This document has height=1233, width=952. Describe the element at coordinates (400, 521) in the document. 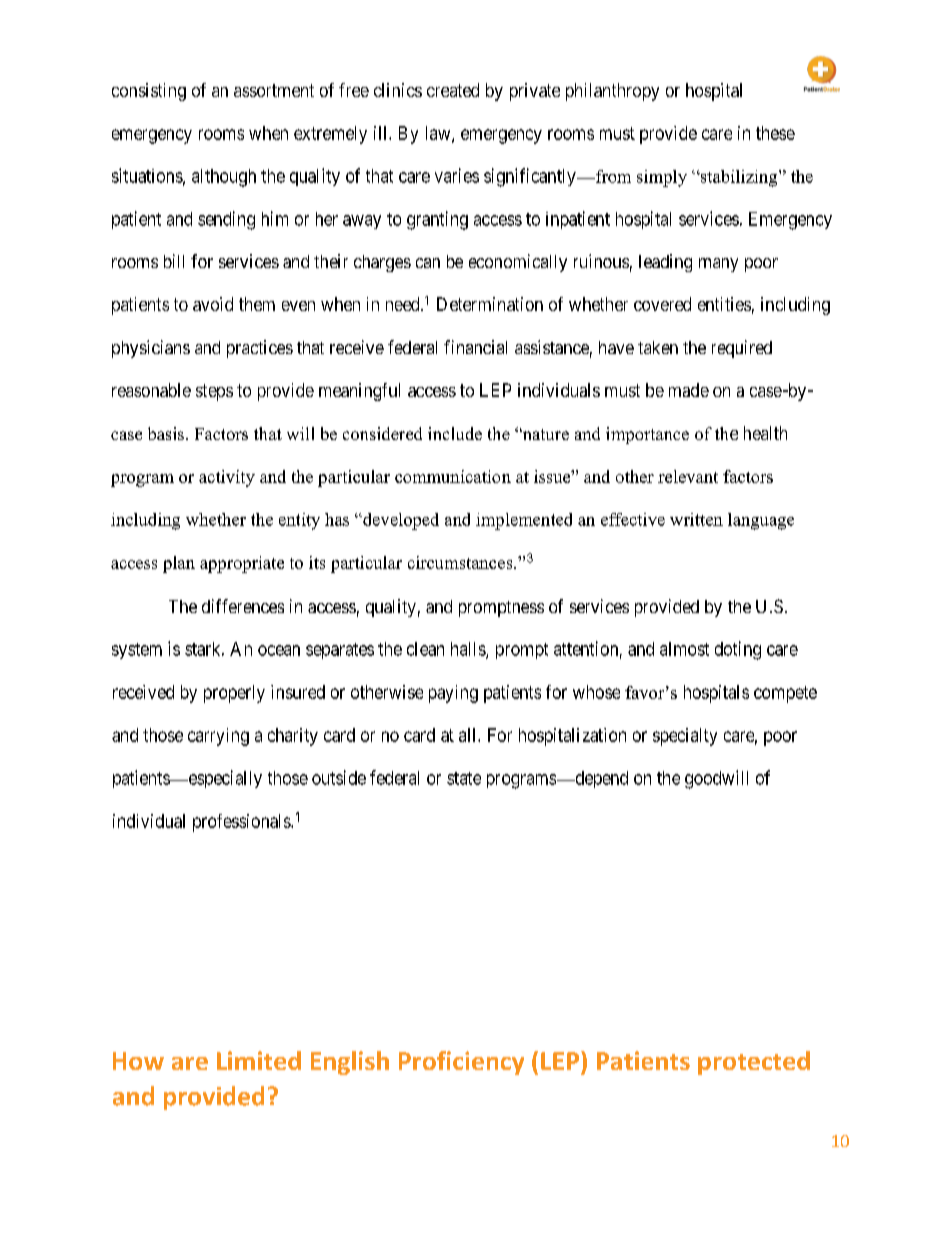

I see `developed` at that location.
